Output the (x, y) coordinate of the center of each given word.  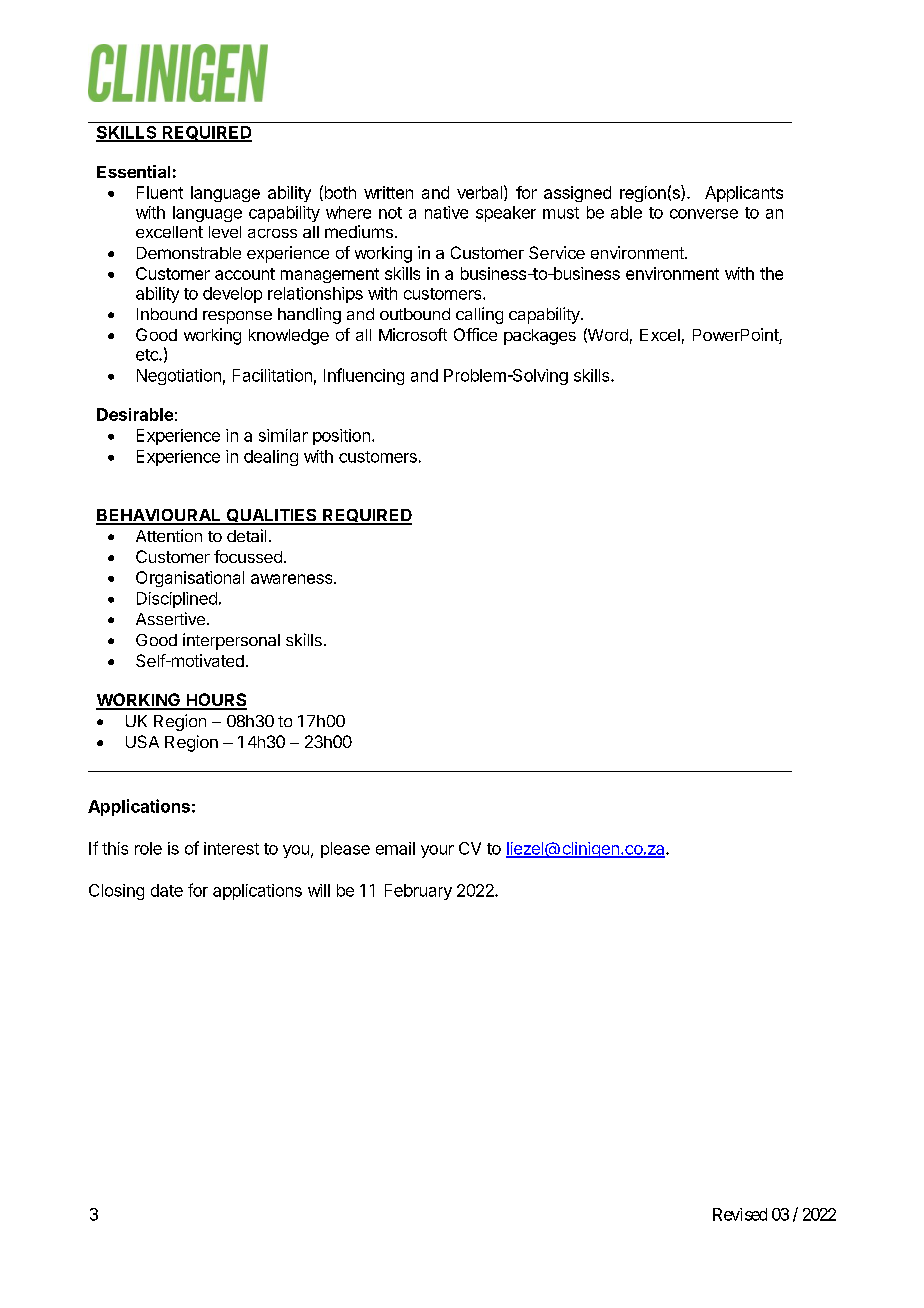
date (167, 890)
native (446, 212)
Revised (740, 1214)
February (418, 892)
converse (704, 214)
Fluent (160, 192)
